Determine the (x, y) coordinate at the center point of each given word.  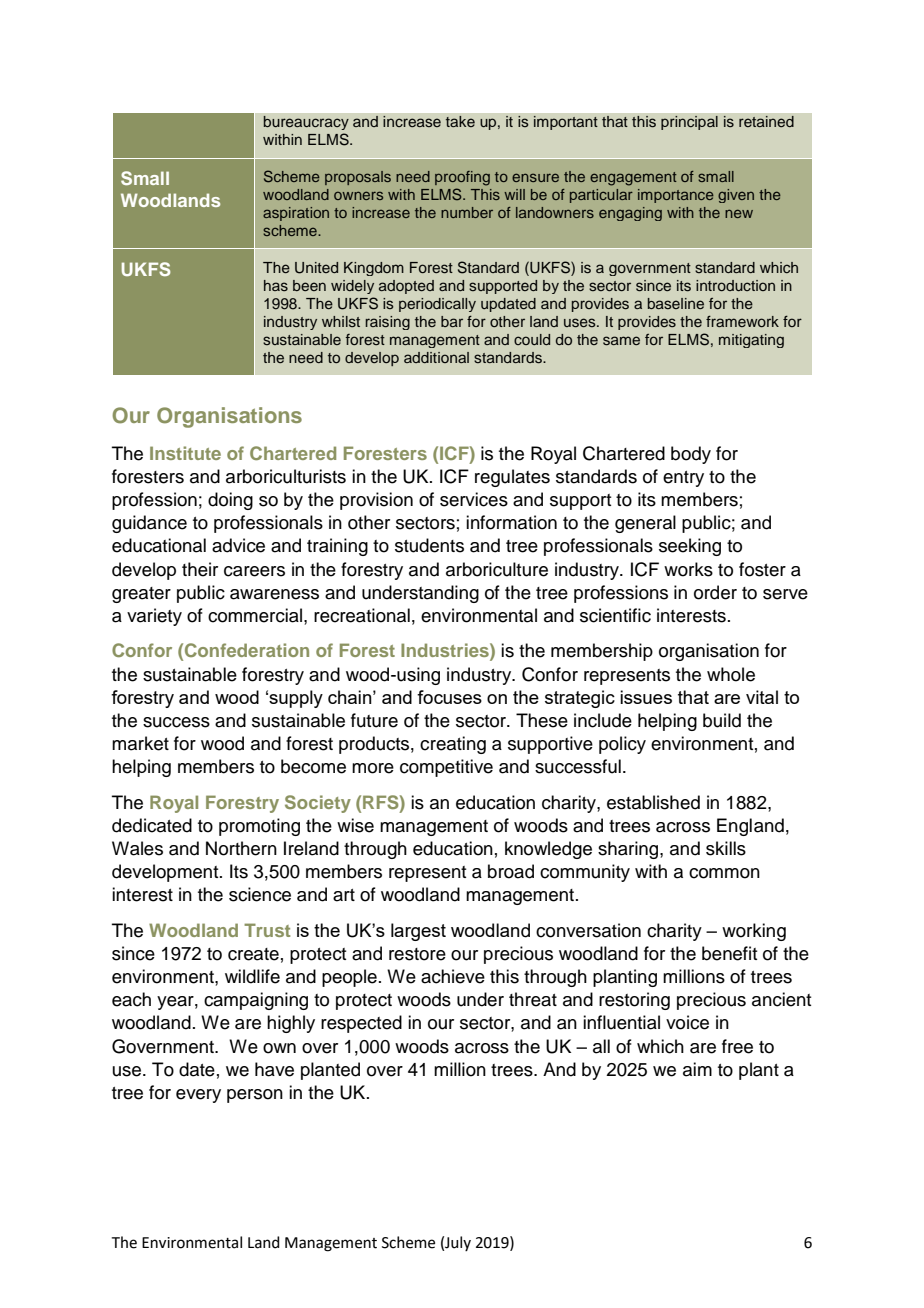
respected (361, 1024)
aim (697, 1069)
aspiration (296, 214)
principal (689, 123)
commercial (255, 615)
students (429, 545)
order (715, 592)
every (198, 1096)
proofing (462, 178)
